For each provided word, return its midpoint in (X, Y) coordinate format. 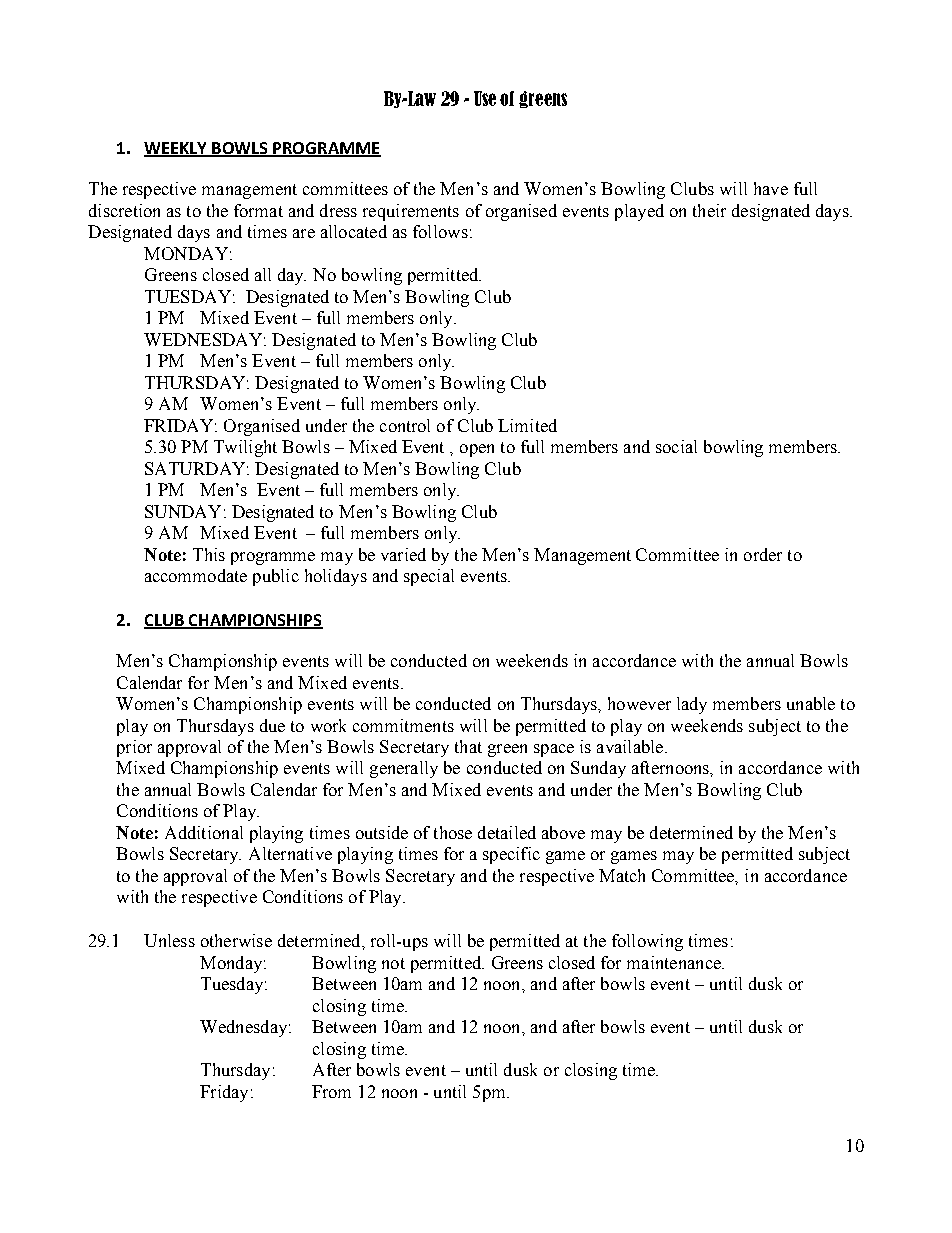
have (771, 188)
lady (692, 705)
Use (485, 98)
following (647, 942)
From (331, 1091)
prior (134, 748)
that (468, 746)
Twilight (245, 448)
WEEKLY (177, 149)
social (676, 446)
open (477, 450)
